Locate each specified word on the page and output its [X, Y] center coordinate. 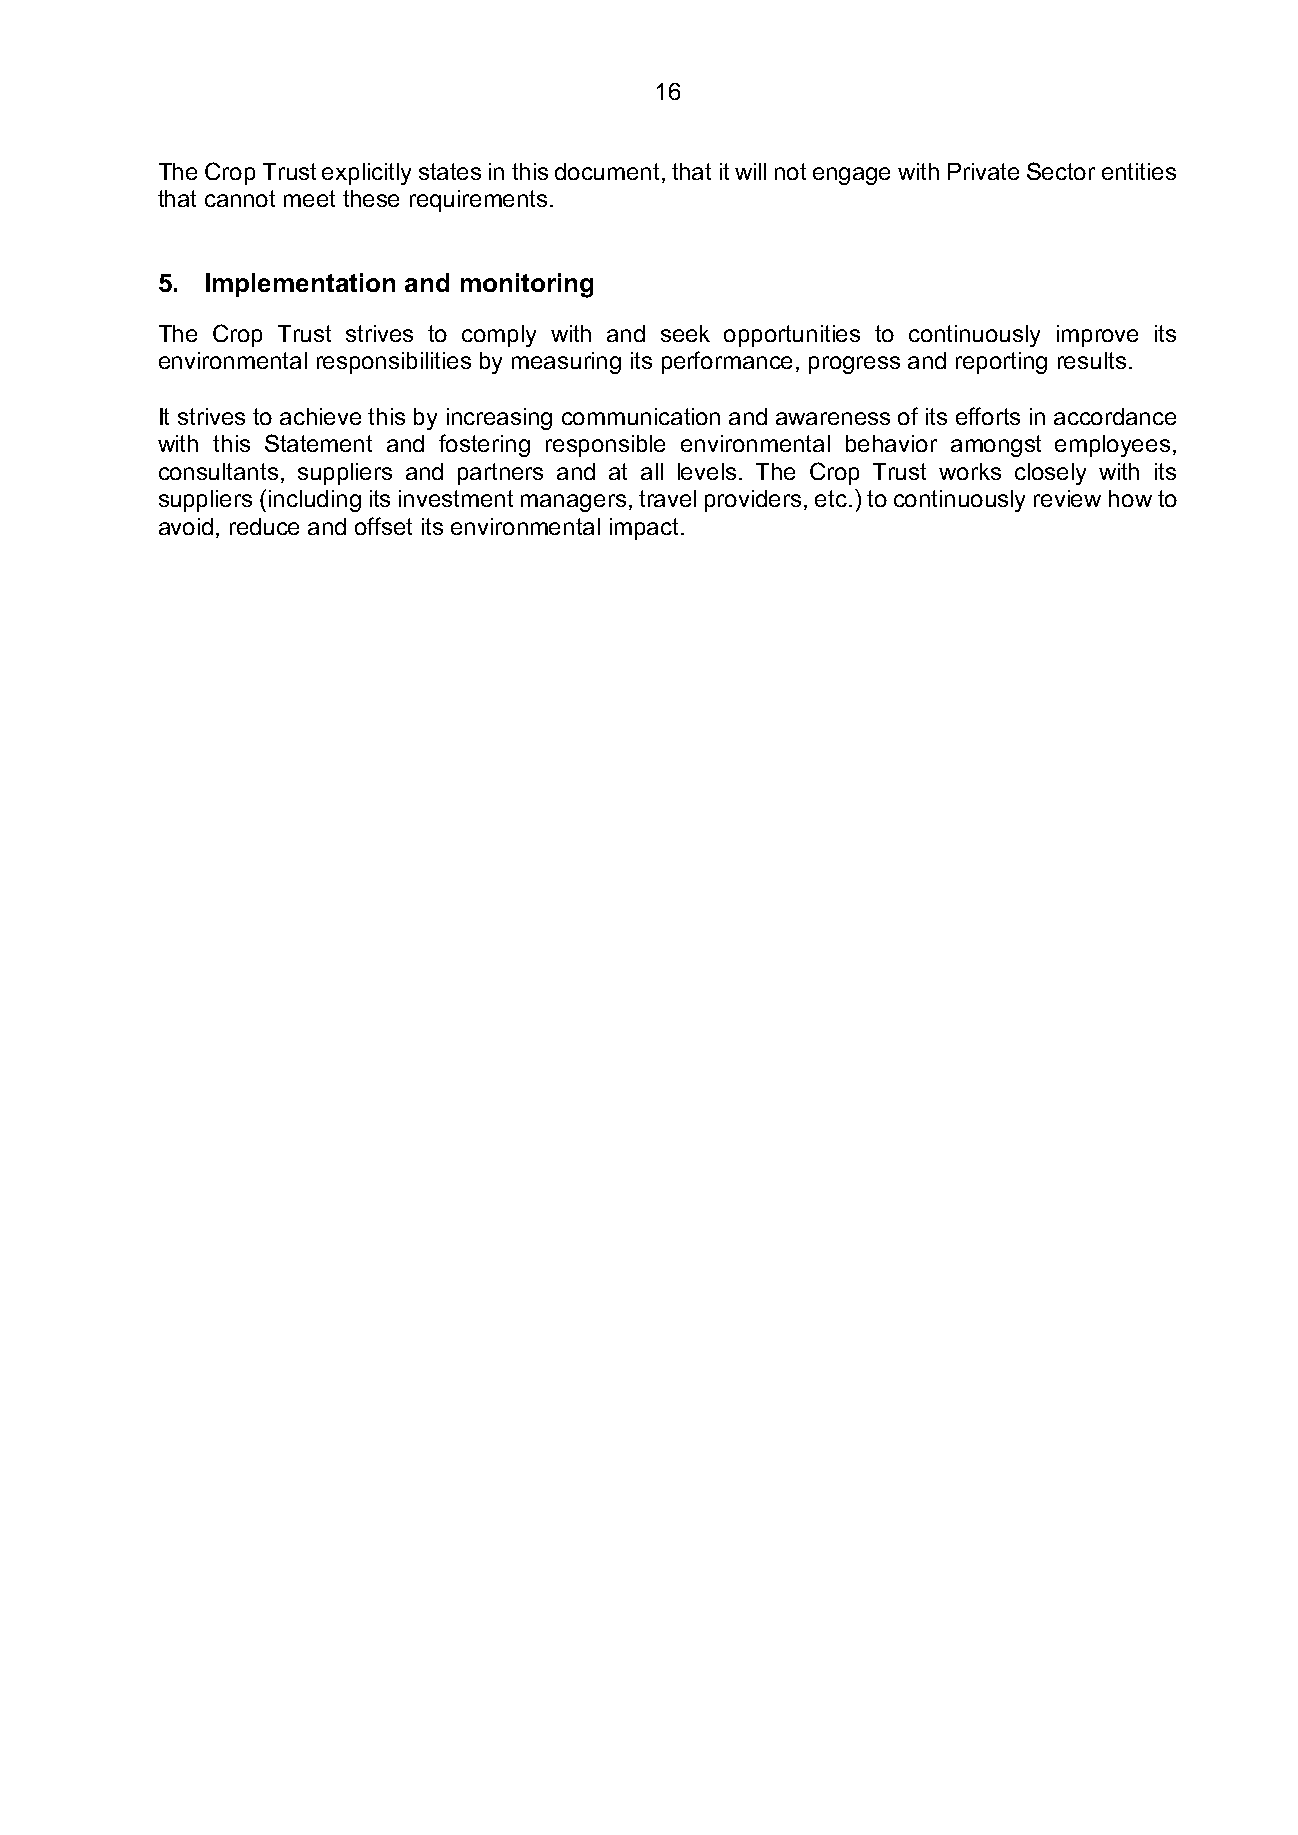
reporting [1001, 363]
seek [685, 333]
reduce [264, 526]
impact [644, 529]
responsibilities [394, 363]
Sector [1061, 171]
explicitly [366, 174]
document [609, 173]
